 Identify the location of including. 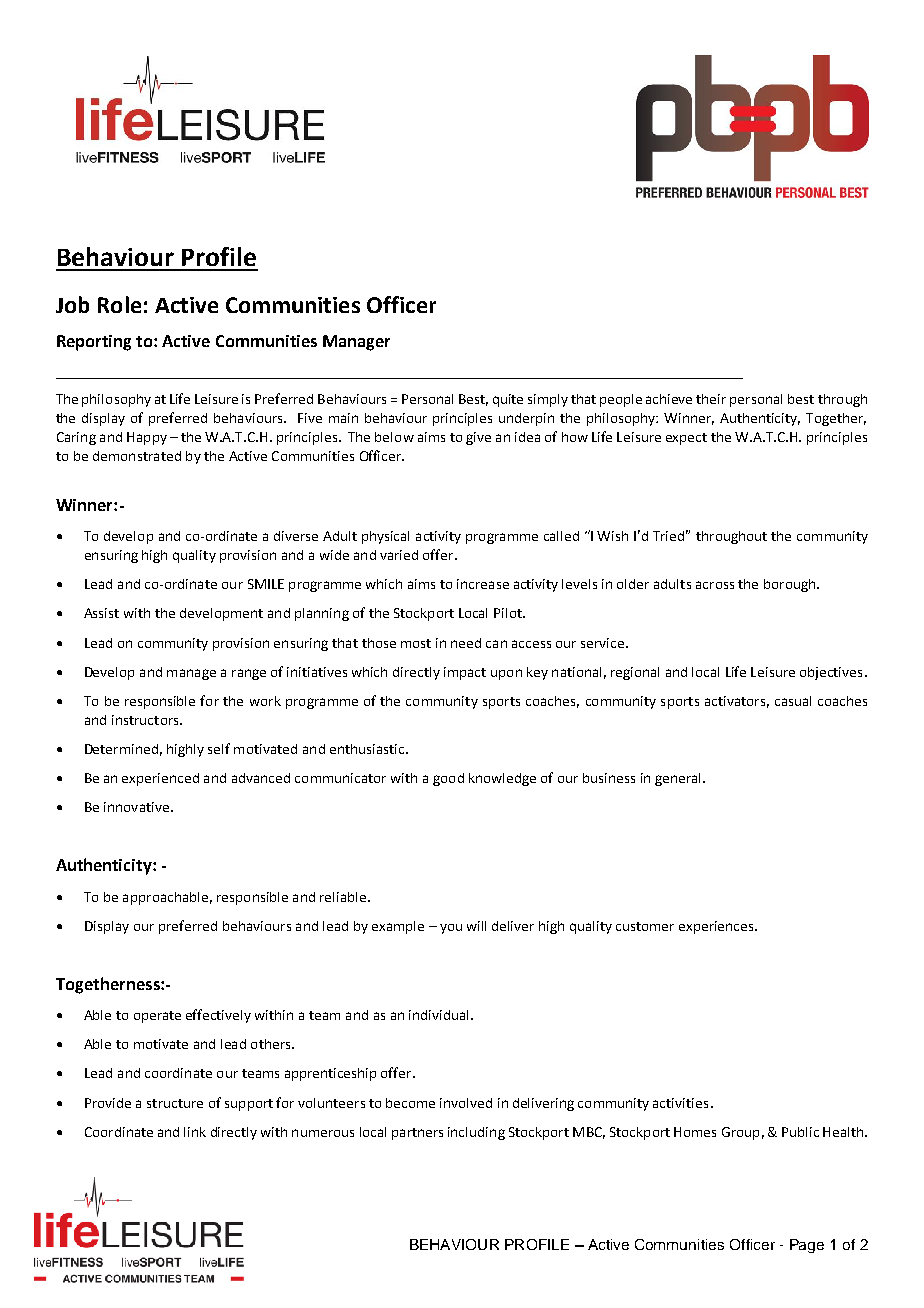
(476, 1133).
